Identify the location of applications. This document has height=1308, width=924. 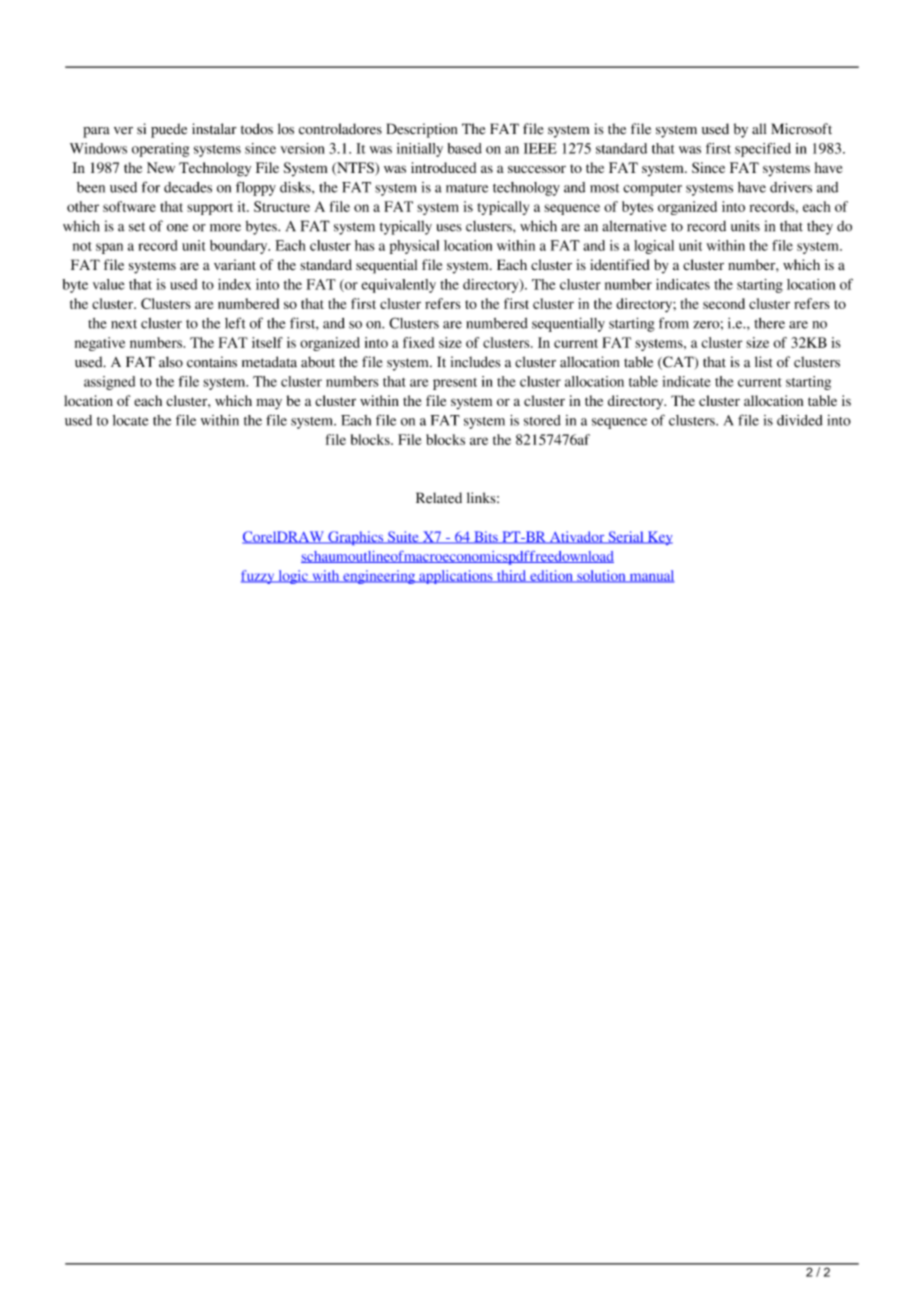
(456, 577).
